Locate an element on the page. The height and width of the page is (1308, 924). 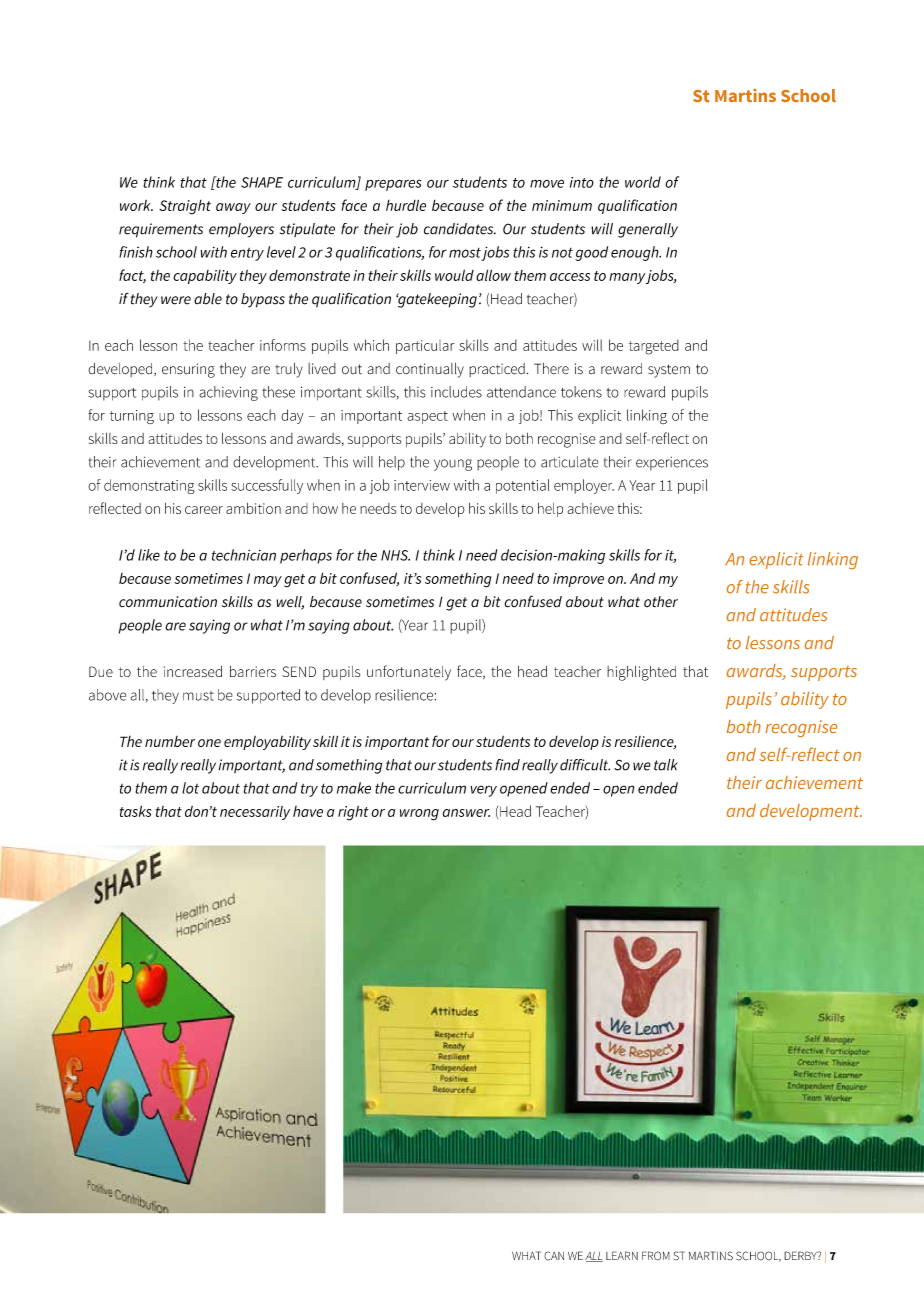
must is located at coordinates (198, 696).
